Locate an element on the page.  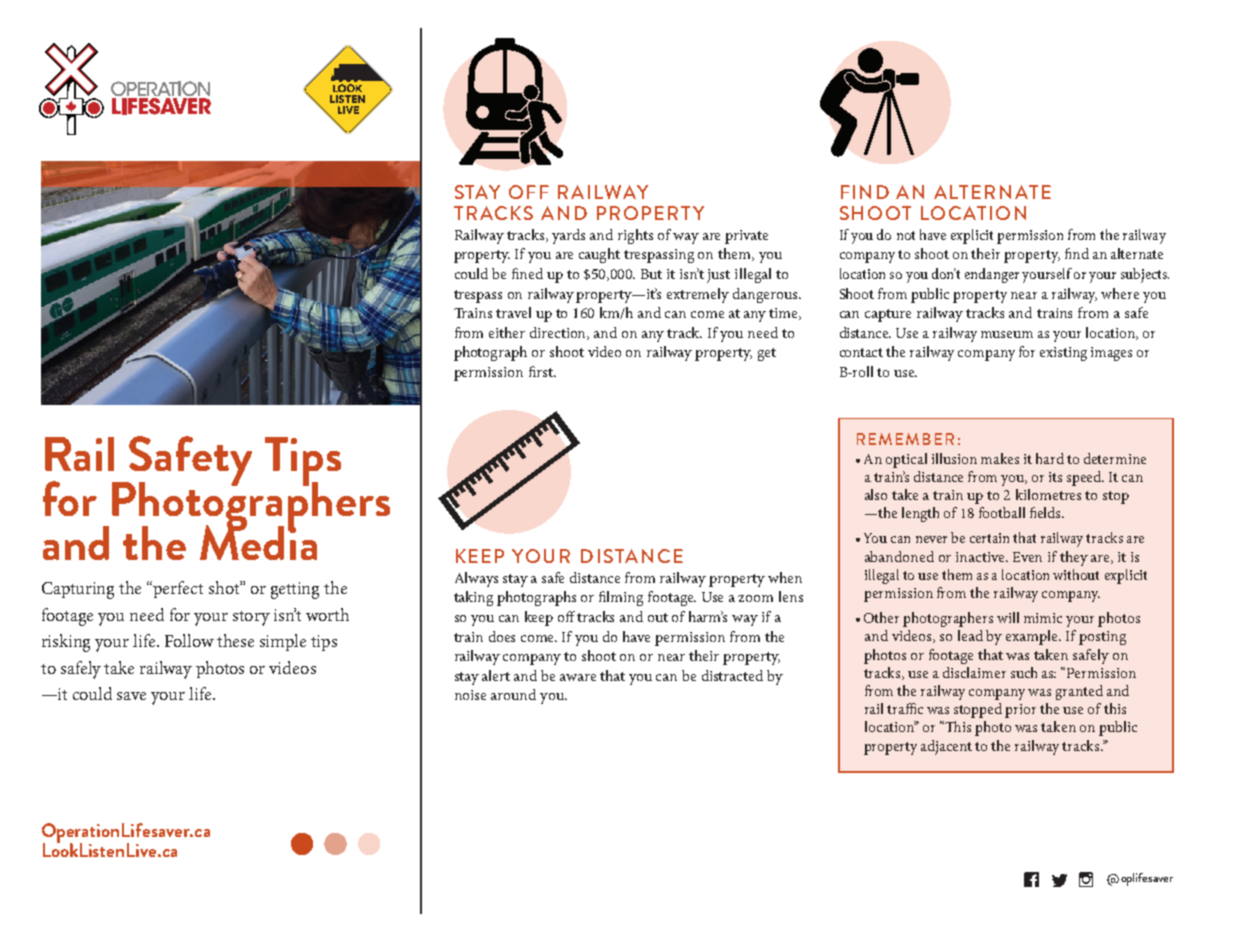
example is located at coordinates (1033, 637).
